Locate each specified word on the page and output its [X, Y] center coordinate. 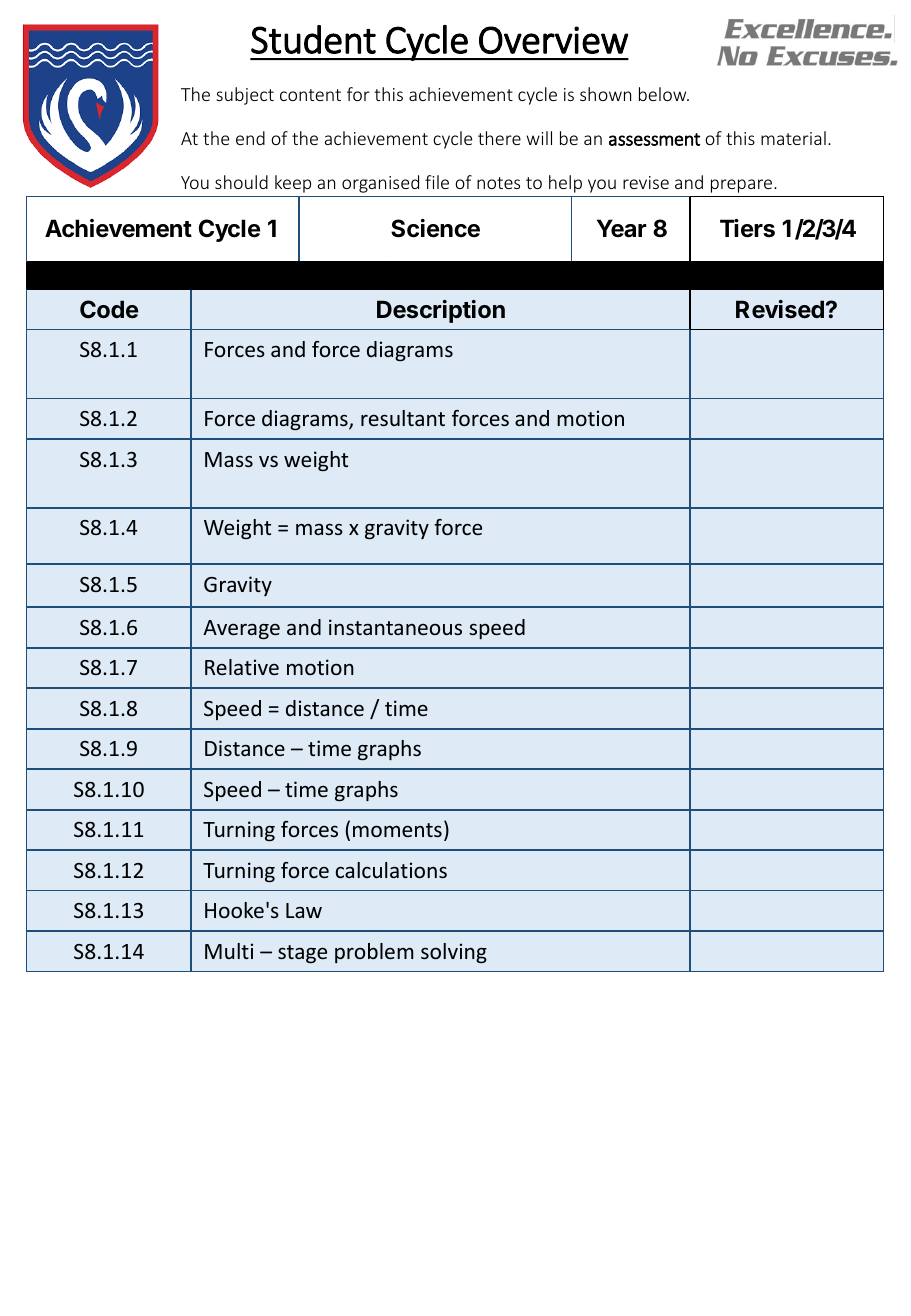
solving [454, 953]
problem [374, 953]
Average [241, 630]
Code [109, 309]
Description [441, 311]
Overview [553, 40]
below [664, 94]
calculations [391, 870]
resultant [403, 418]
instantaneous [395, 627]
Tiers [747, 228]
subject [245, 96]
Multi [229, 951]
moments [397, 830]
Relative [242, 667]
